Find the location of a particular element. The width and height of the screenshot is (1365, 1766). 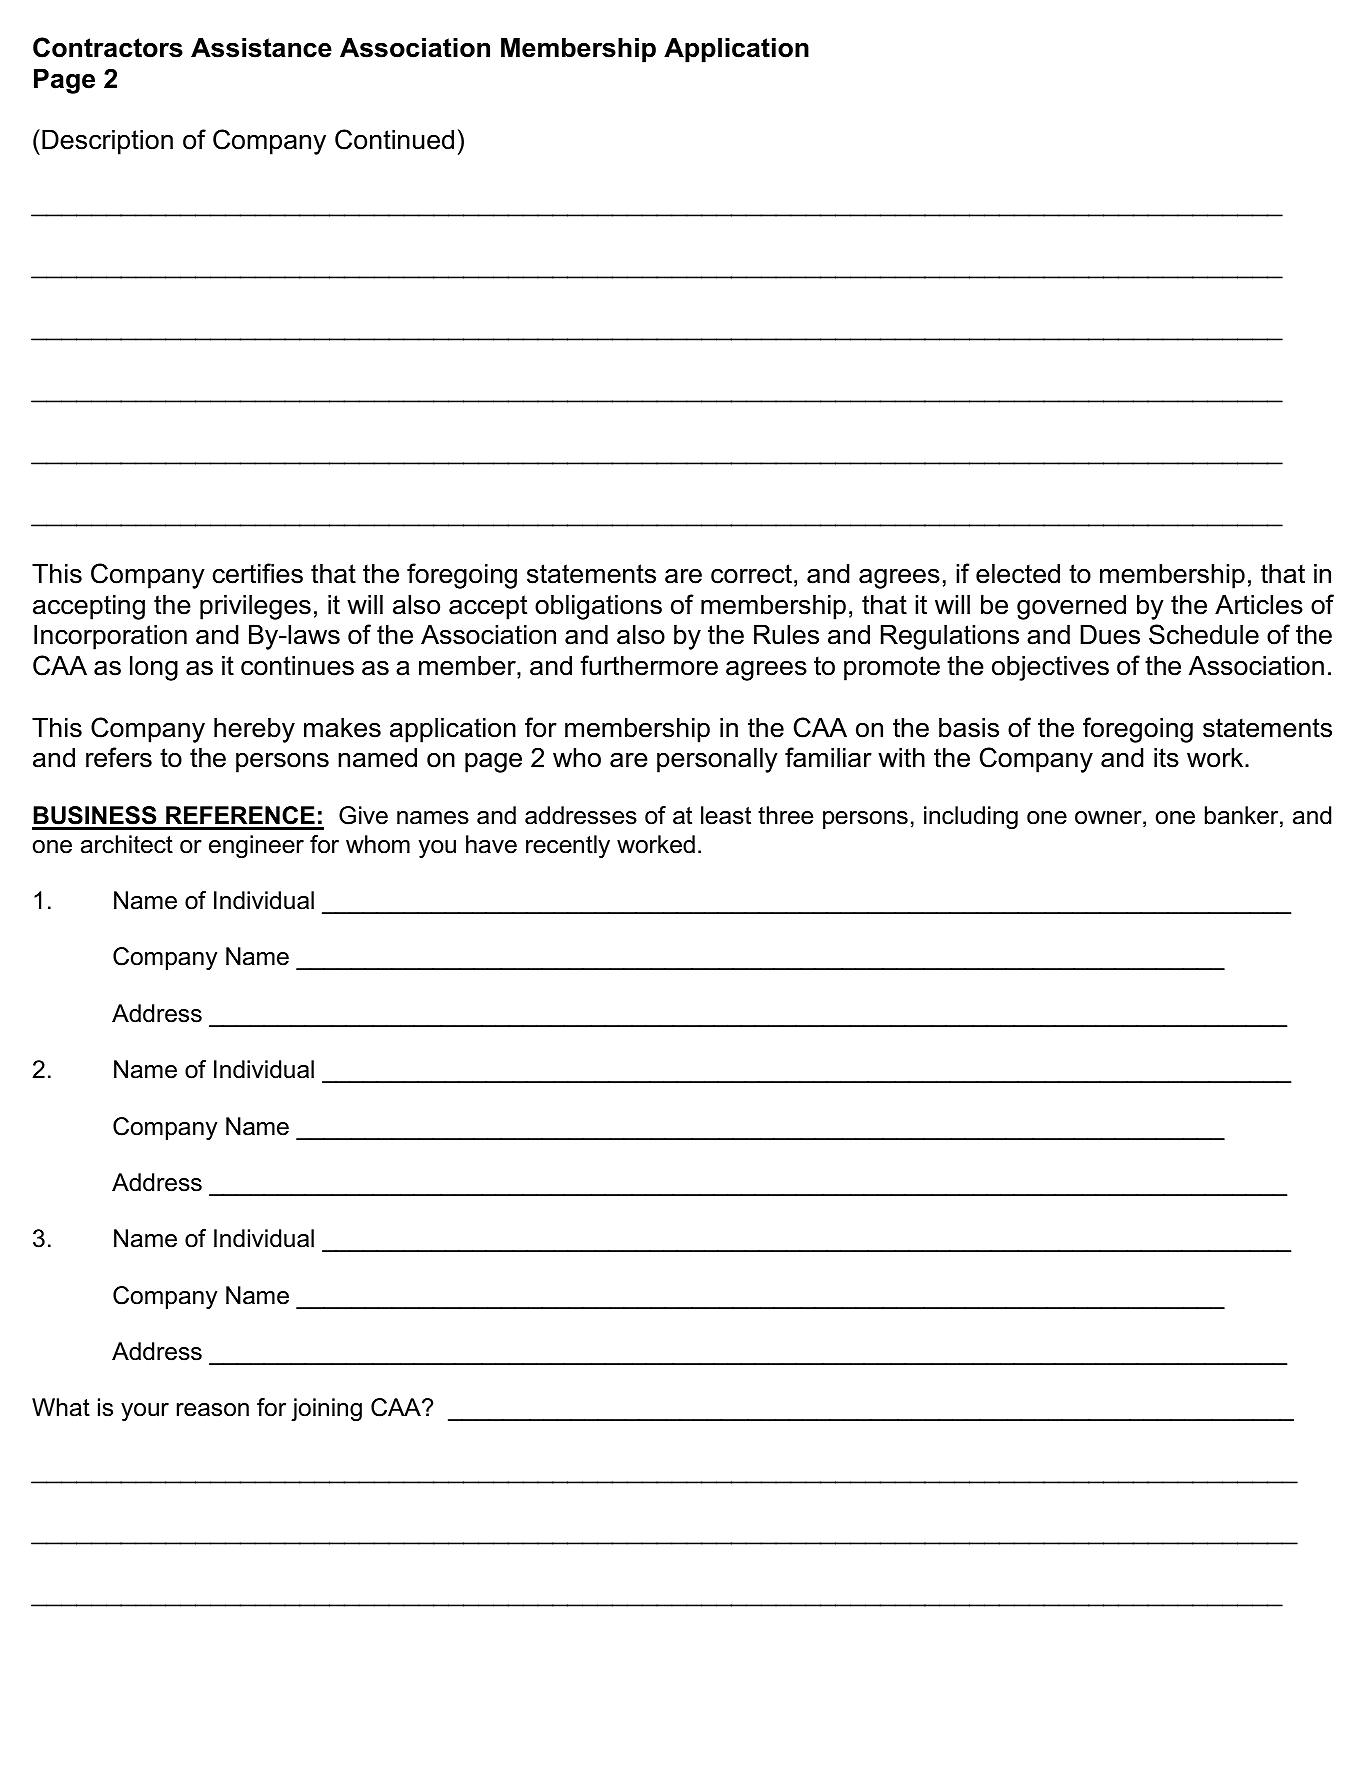

certifies is located at coordinates (258, 573).
